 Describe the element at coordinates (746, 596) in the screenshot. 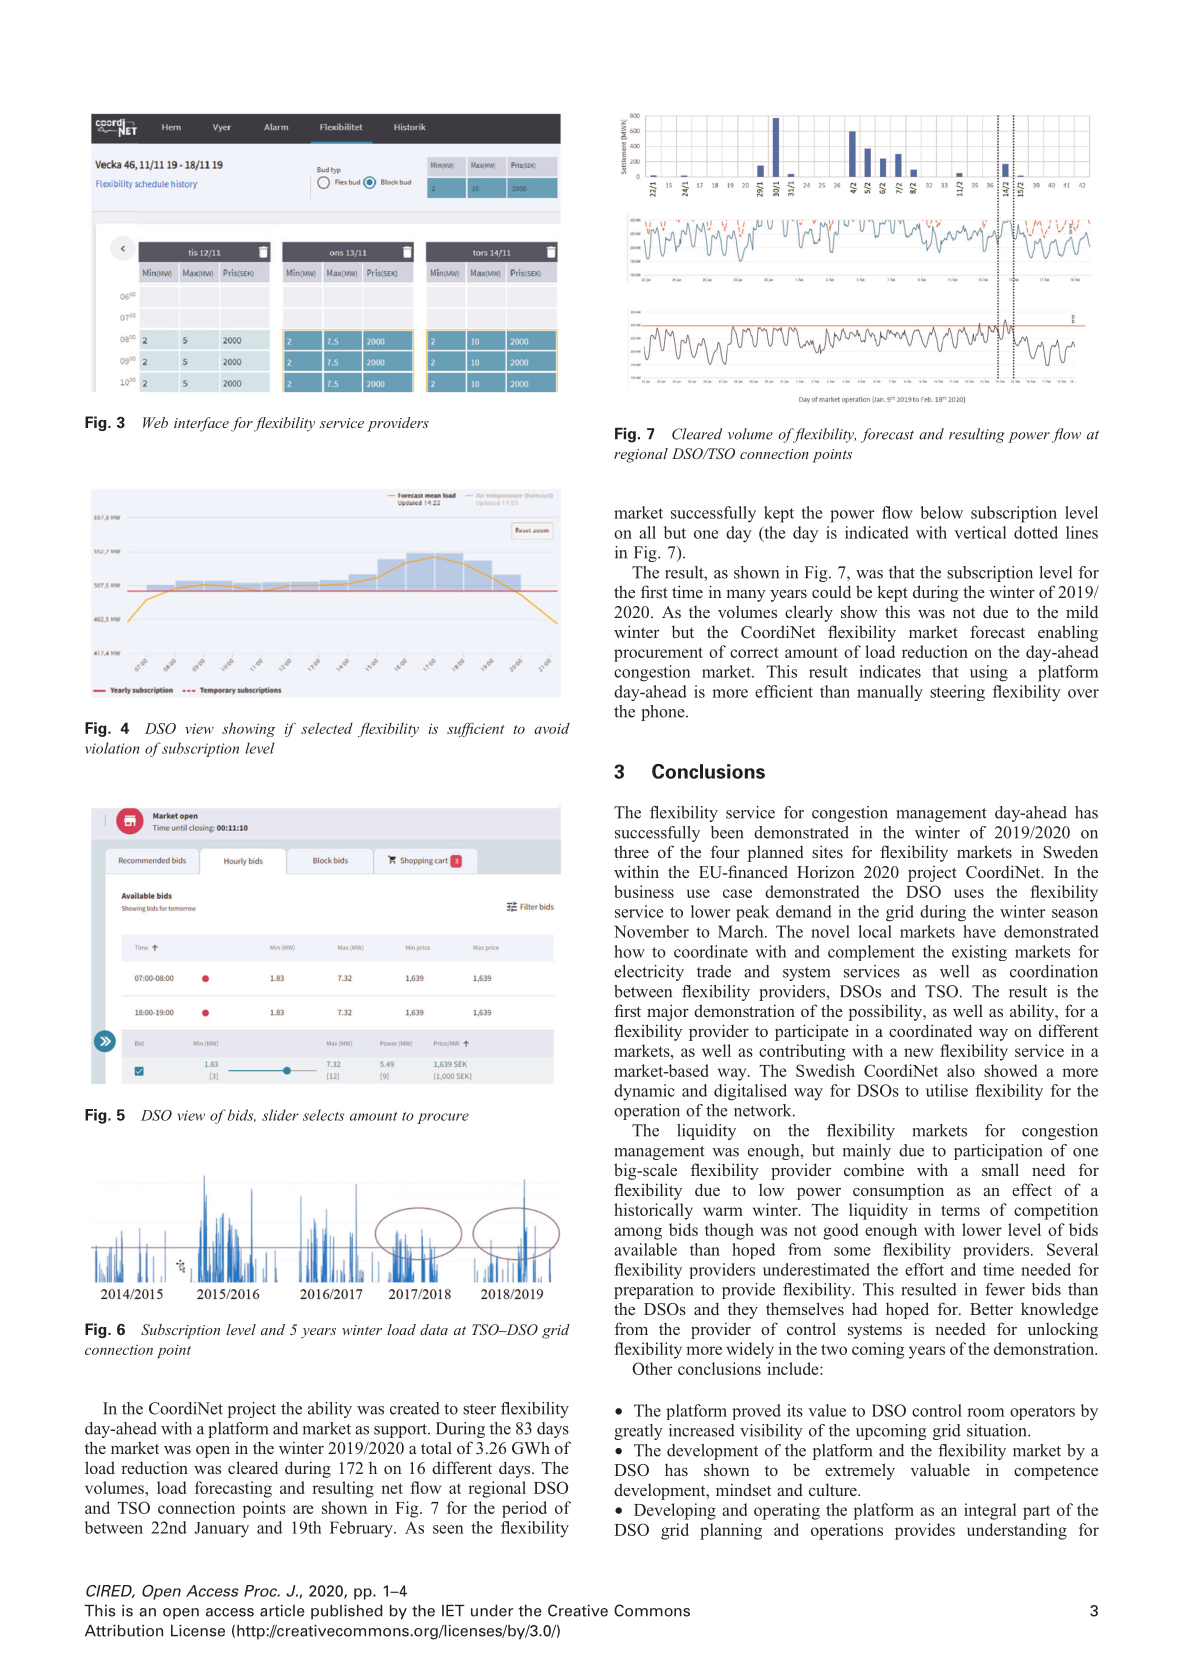

I see `many` at that location.
